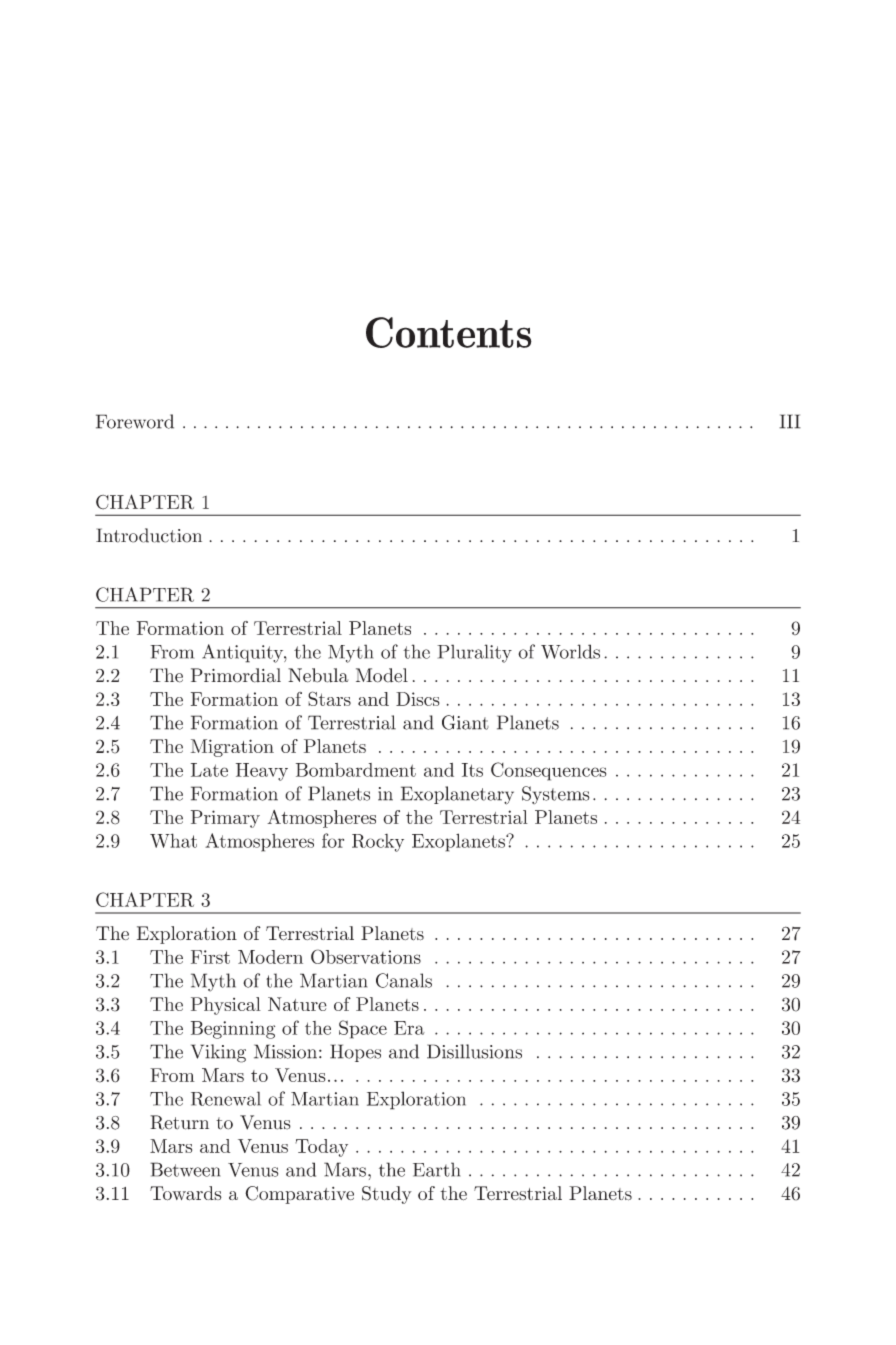 The image size is (896, 1345). Describe the element at coordinates (210, 957) in the screenshot. I see `First` at that location.
